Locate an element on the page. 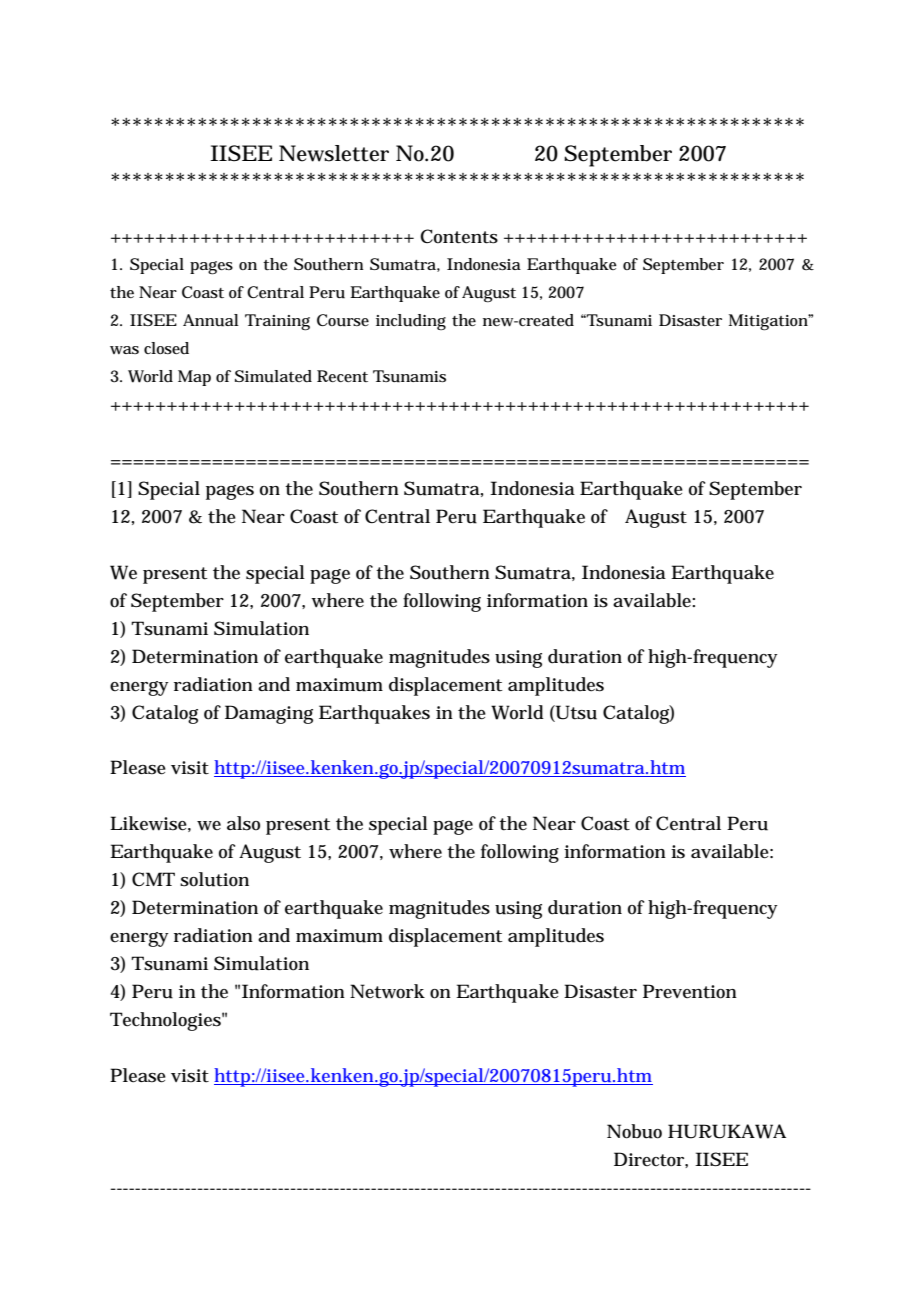  Nobuo is located at coordinates (634, 1131).
